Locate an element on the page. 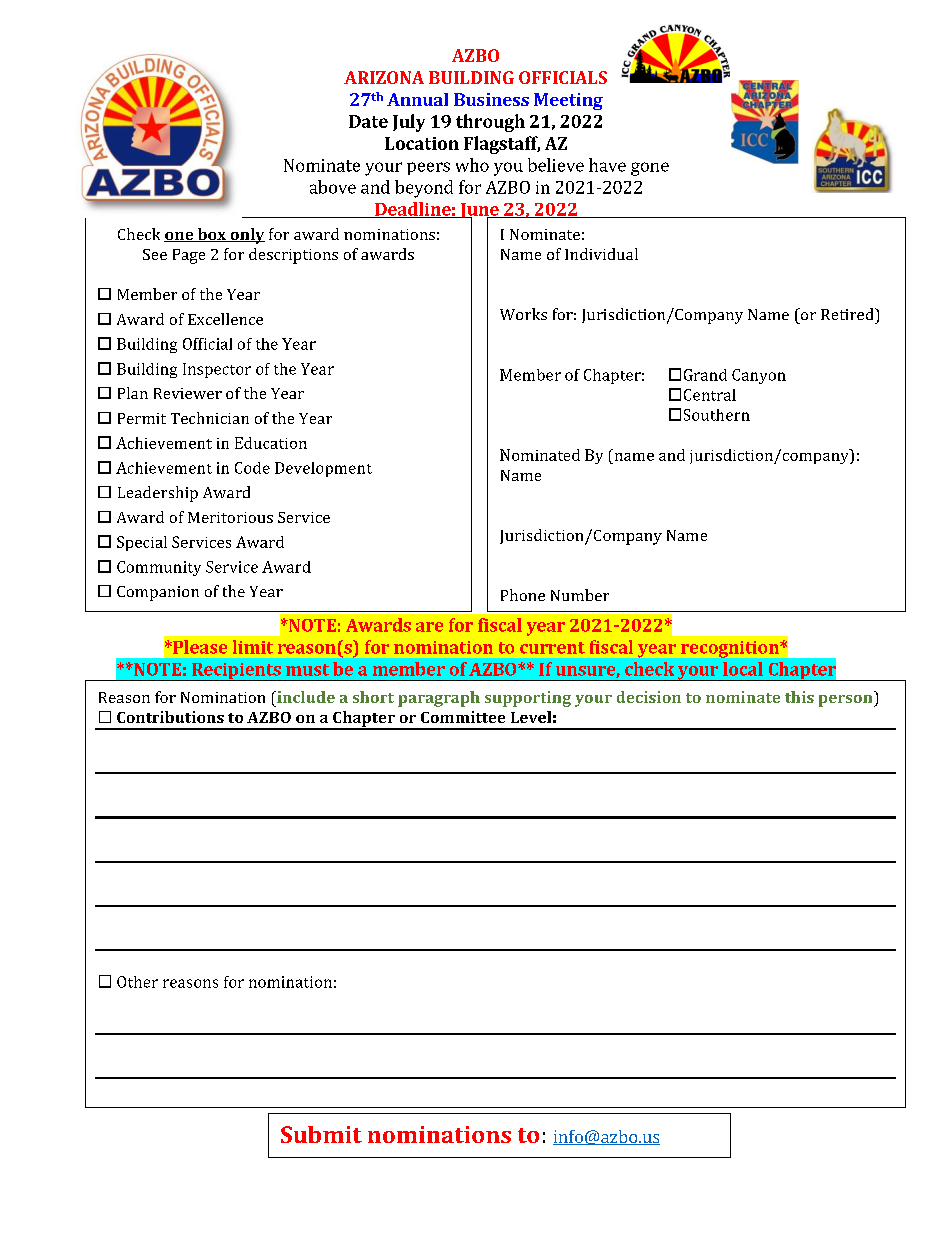  Submit is located at coordinates (321, 1134).
